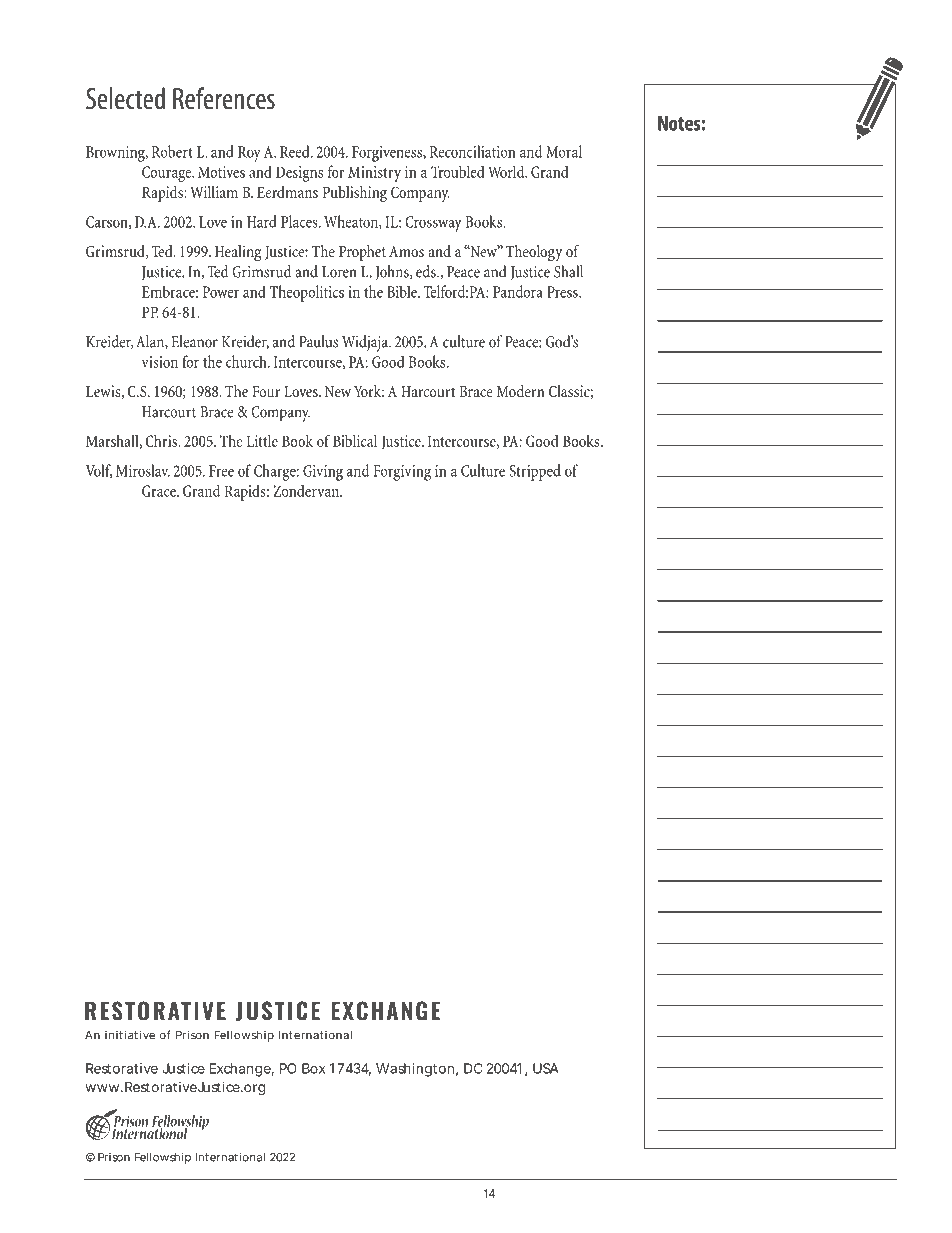  Describe the element at coordinates (160, 491) in the document. I see `Grace` at that location.
